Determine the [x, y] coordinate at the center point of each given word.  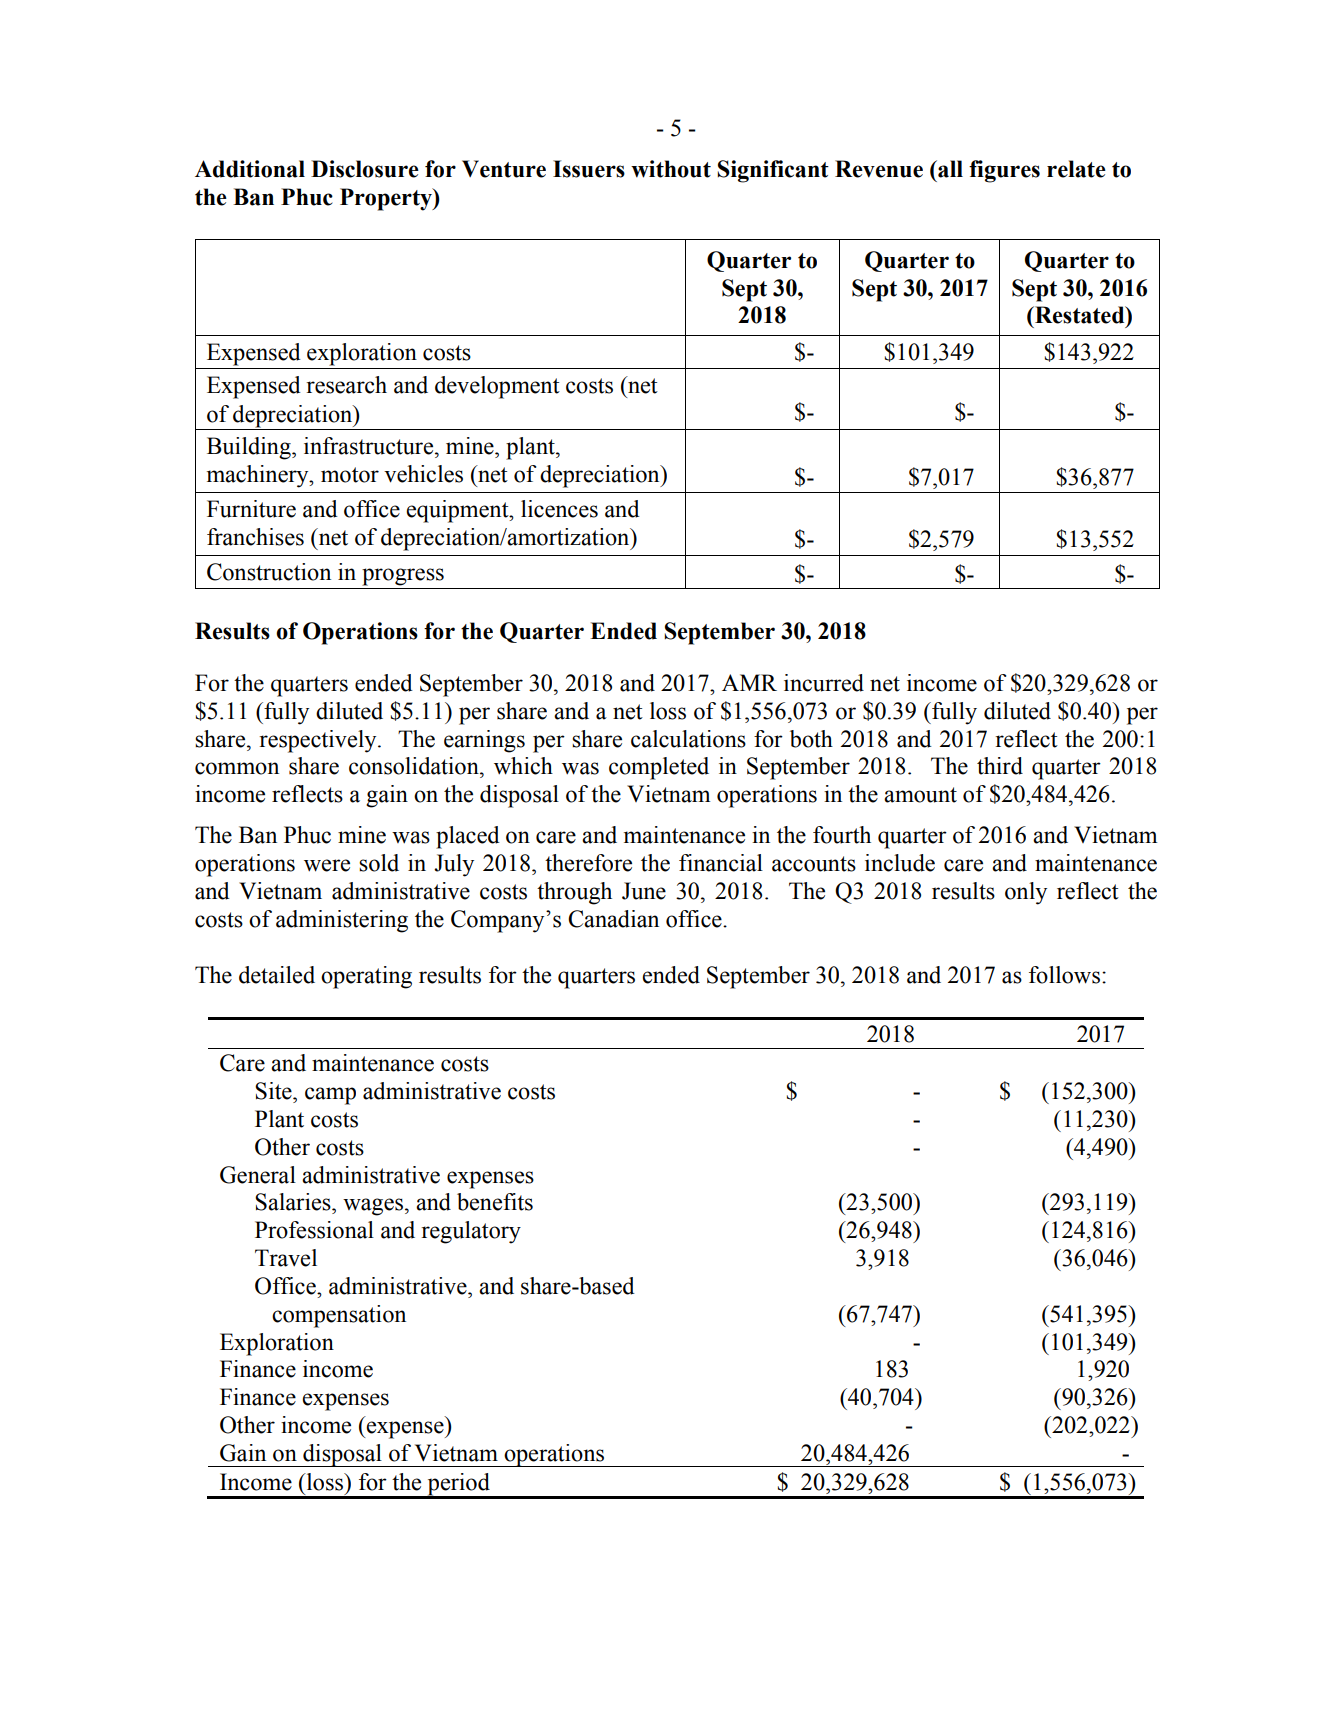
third [1000, 766]
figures [1004, 171]
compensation [339, 1316]
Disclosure [365, 169]
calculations [688, 739]
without [671, 169]
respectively [319, 741]
